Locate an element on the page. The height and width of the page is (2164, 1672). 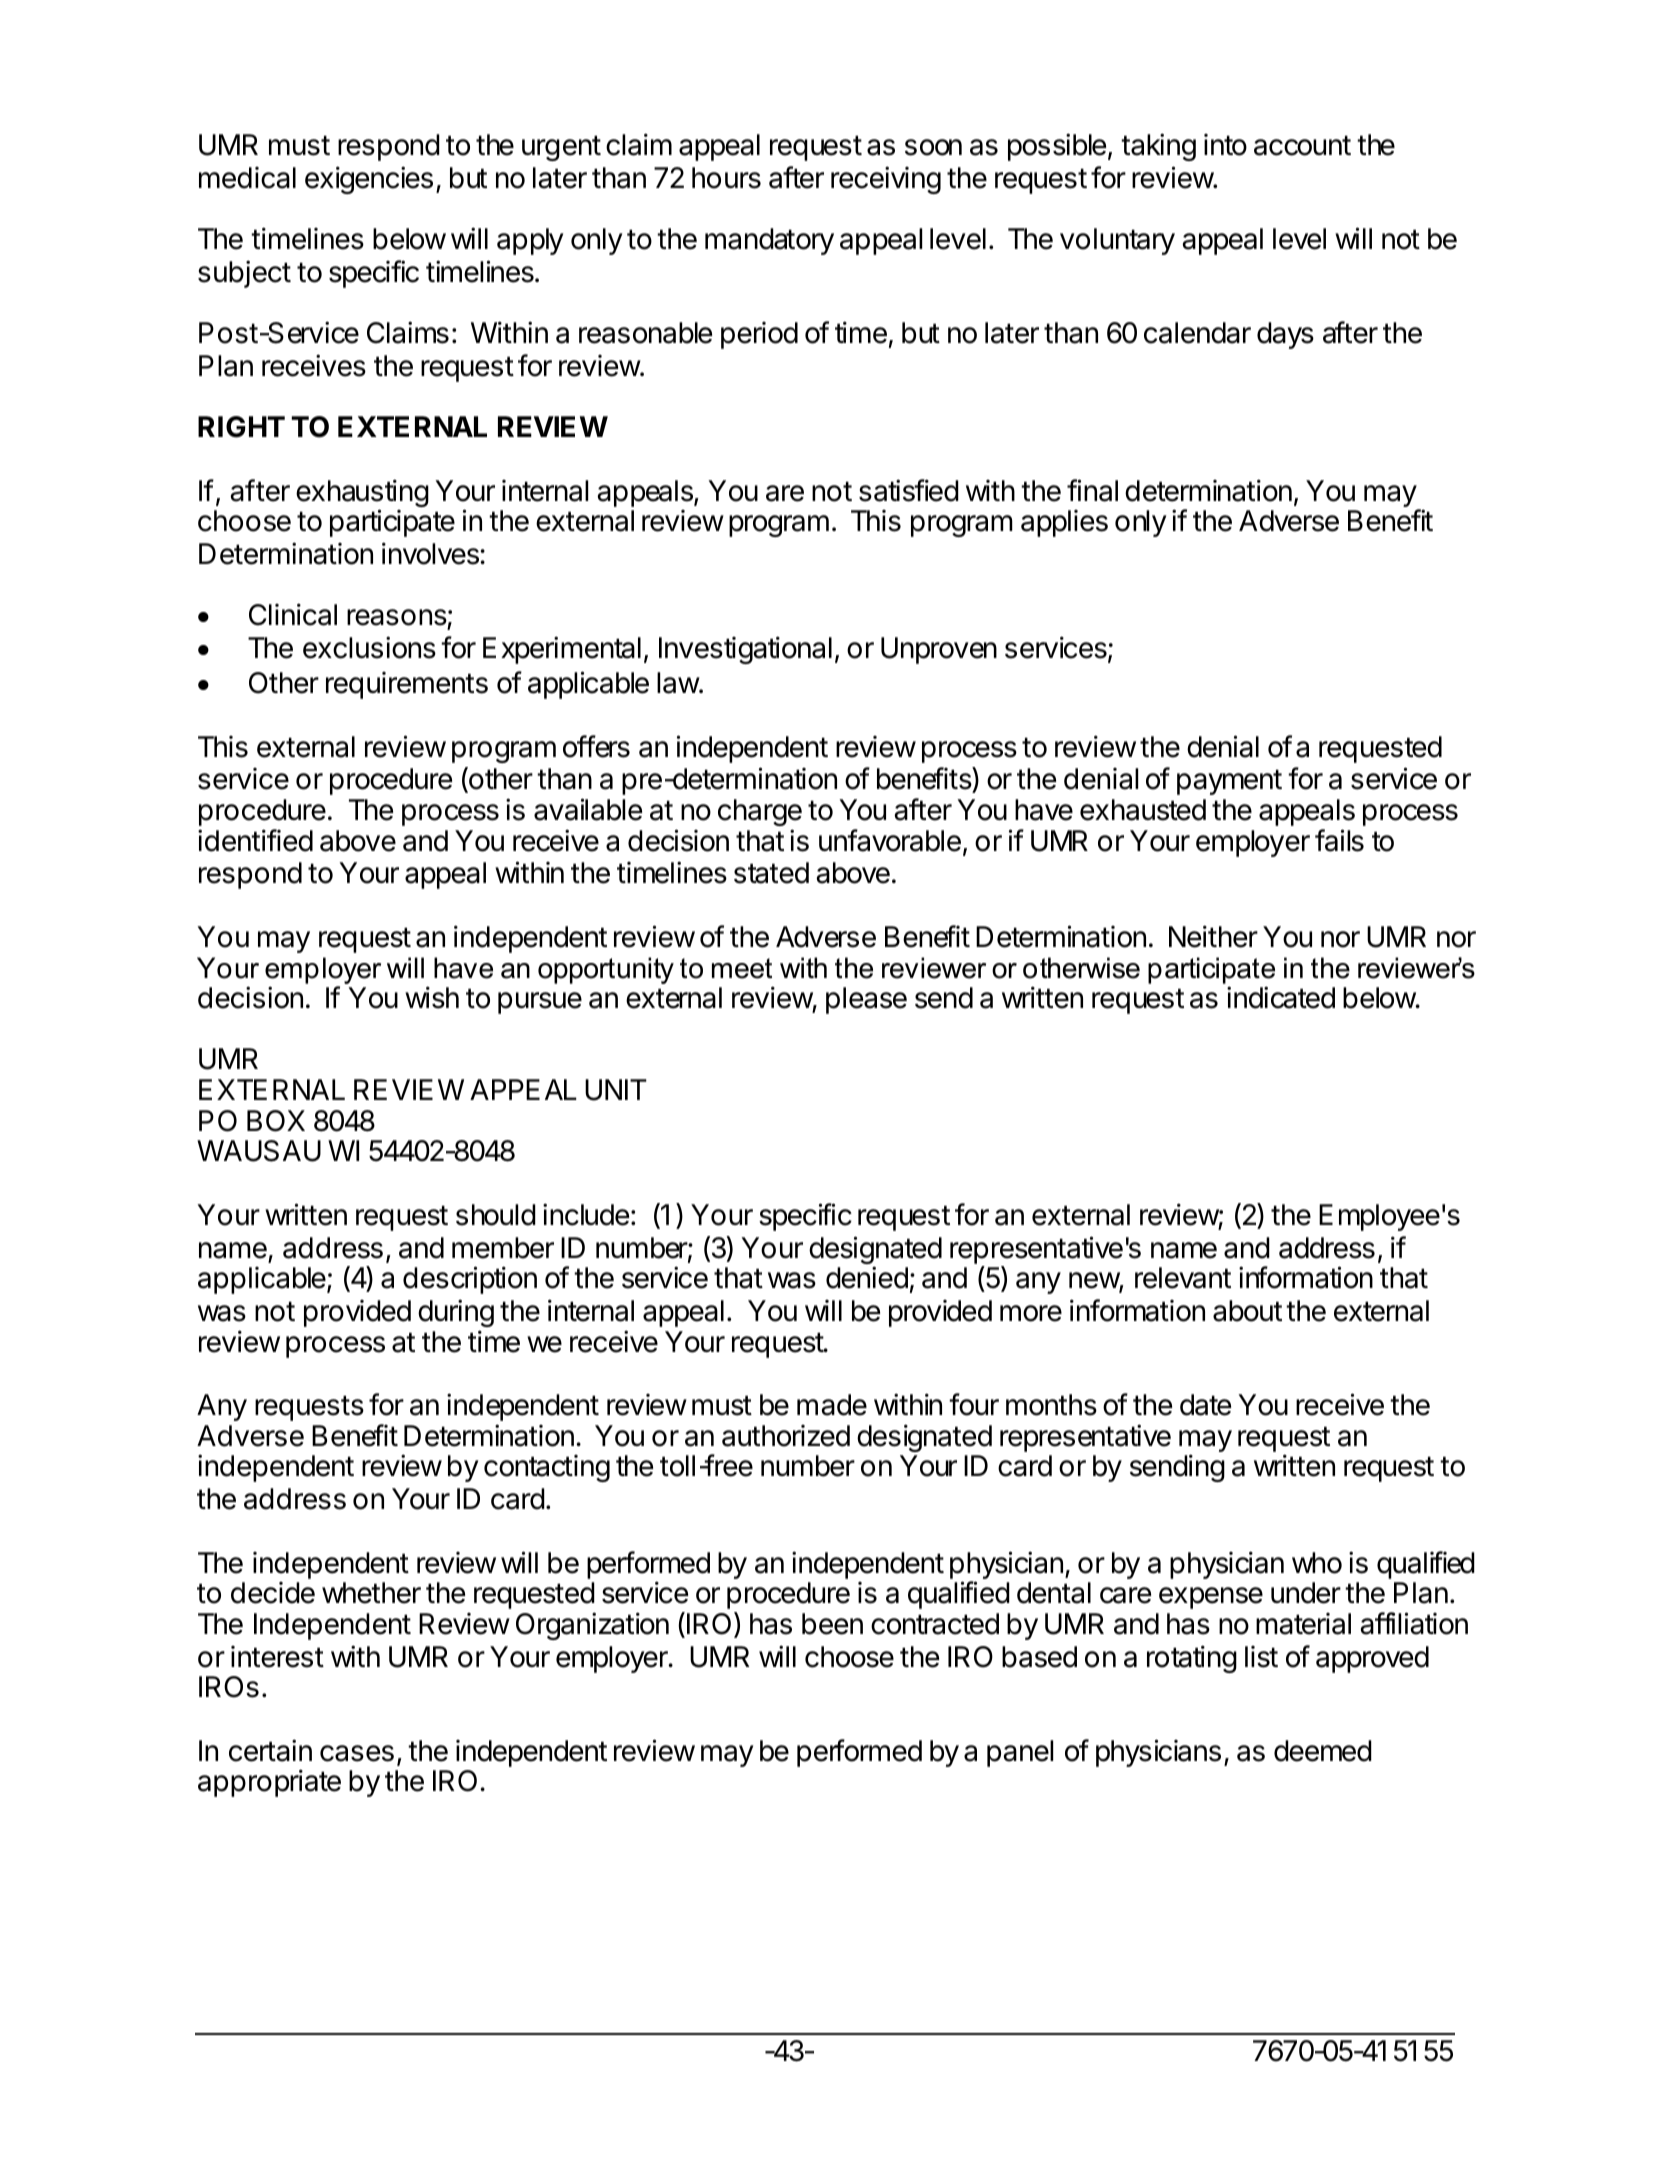
denied is located at coordinates (867, 1277).
